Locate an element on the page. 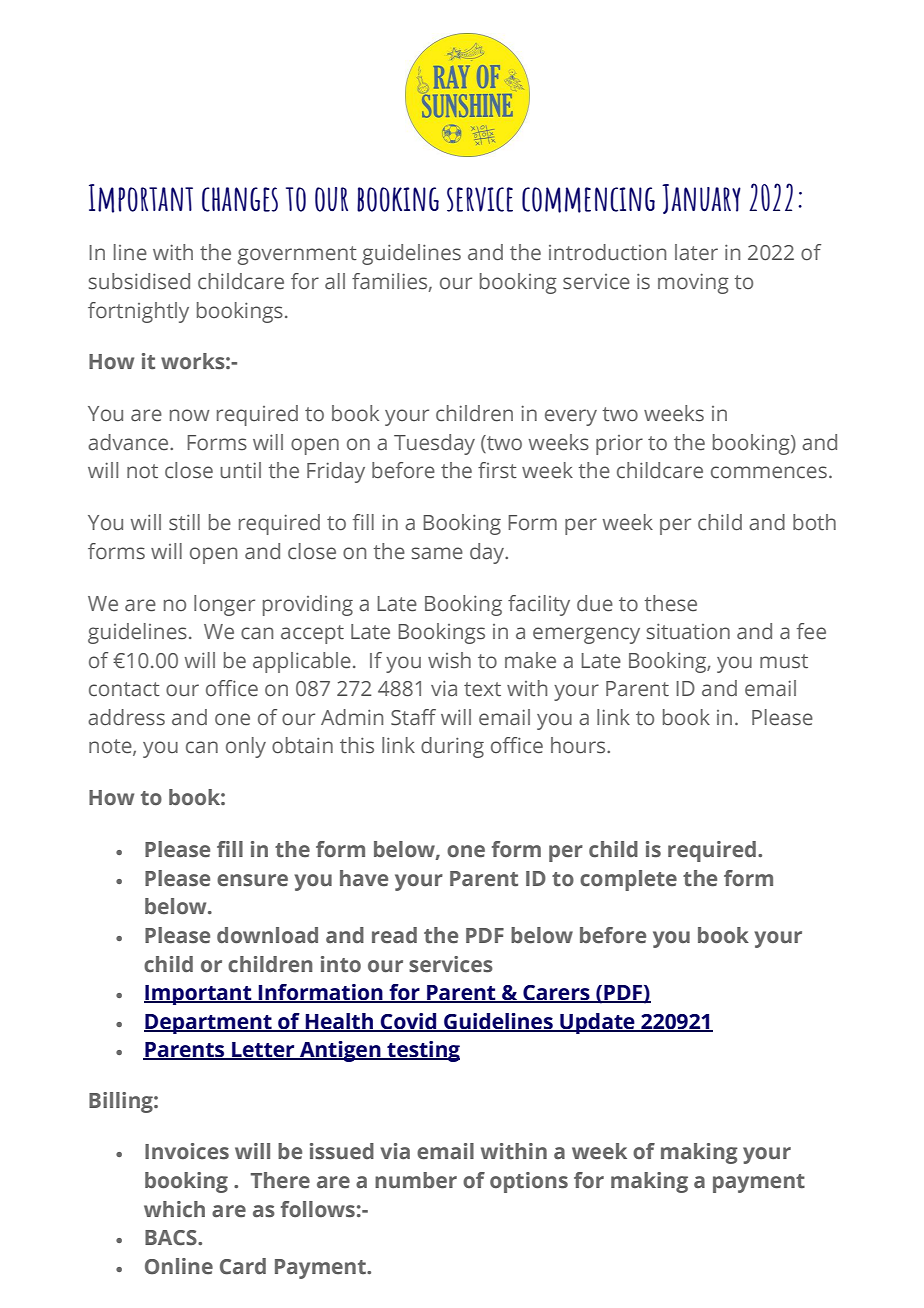 This document has height=1308, width=924. during is located at coordinates (452, 747).
